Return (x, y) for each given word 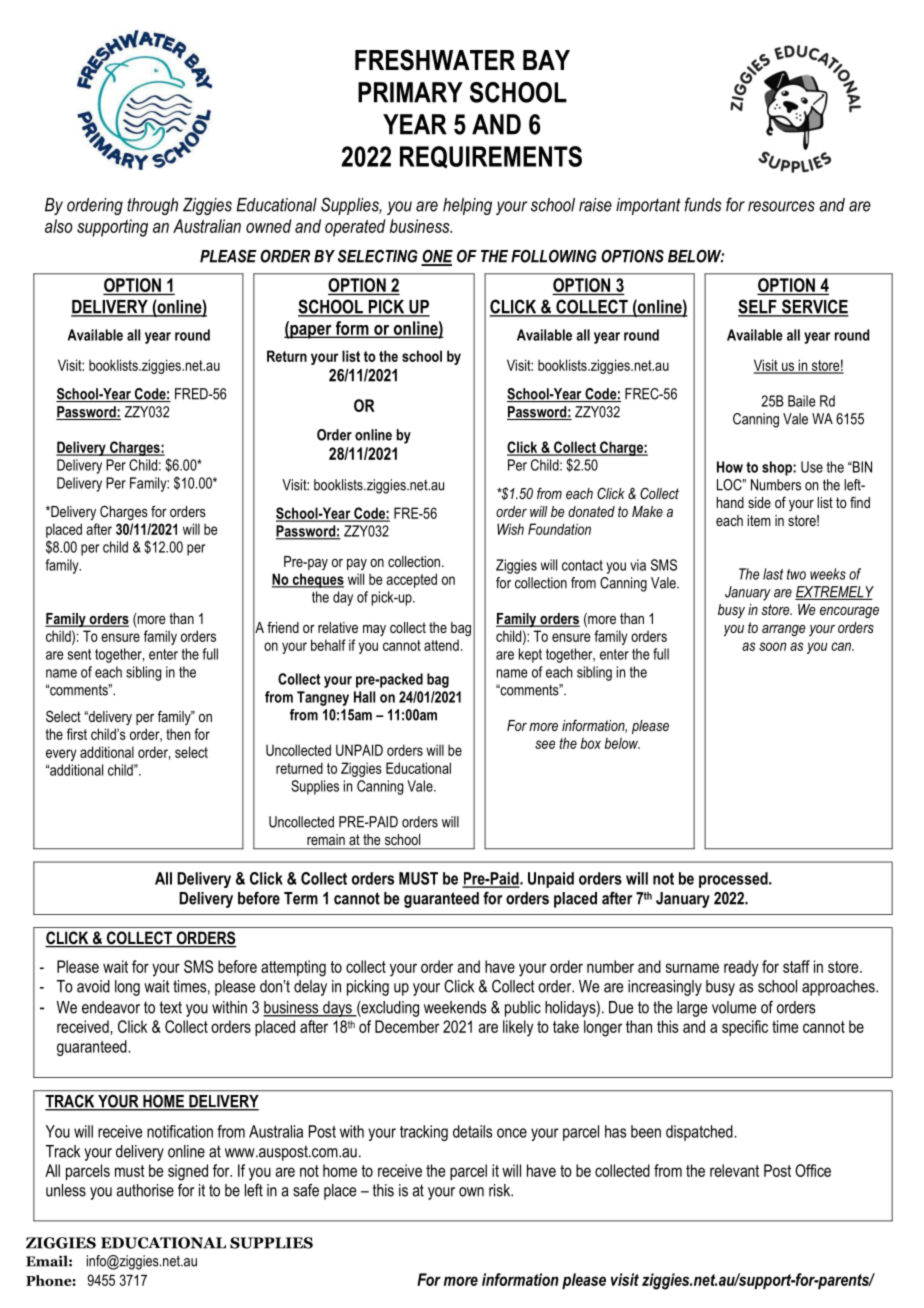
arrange (784, 630)
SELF (758, 307)
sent (79, 654)
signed (188, 1172)
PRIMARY (410, 92)
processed (734, 880)
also (59, 226)
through (152, 206)
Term (301, 898)
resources (781, 206)
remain (326, 839)
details (472, 1131)
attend (441, 645)
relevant (734, 1170)
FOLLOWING (554, 256)
